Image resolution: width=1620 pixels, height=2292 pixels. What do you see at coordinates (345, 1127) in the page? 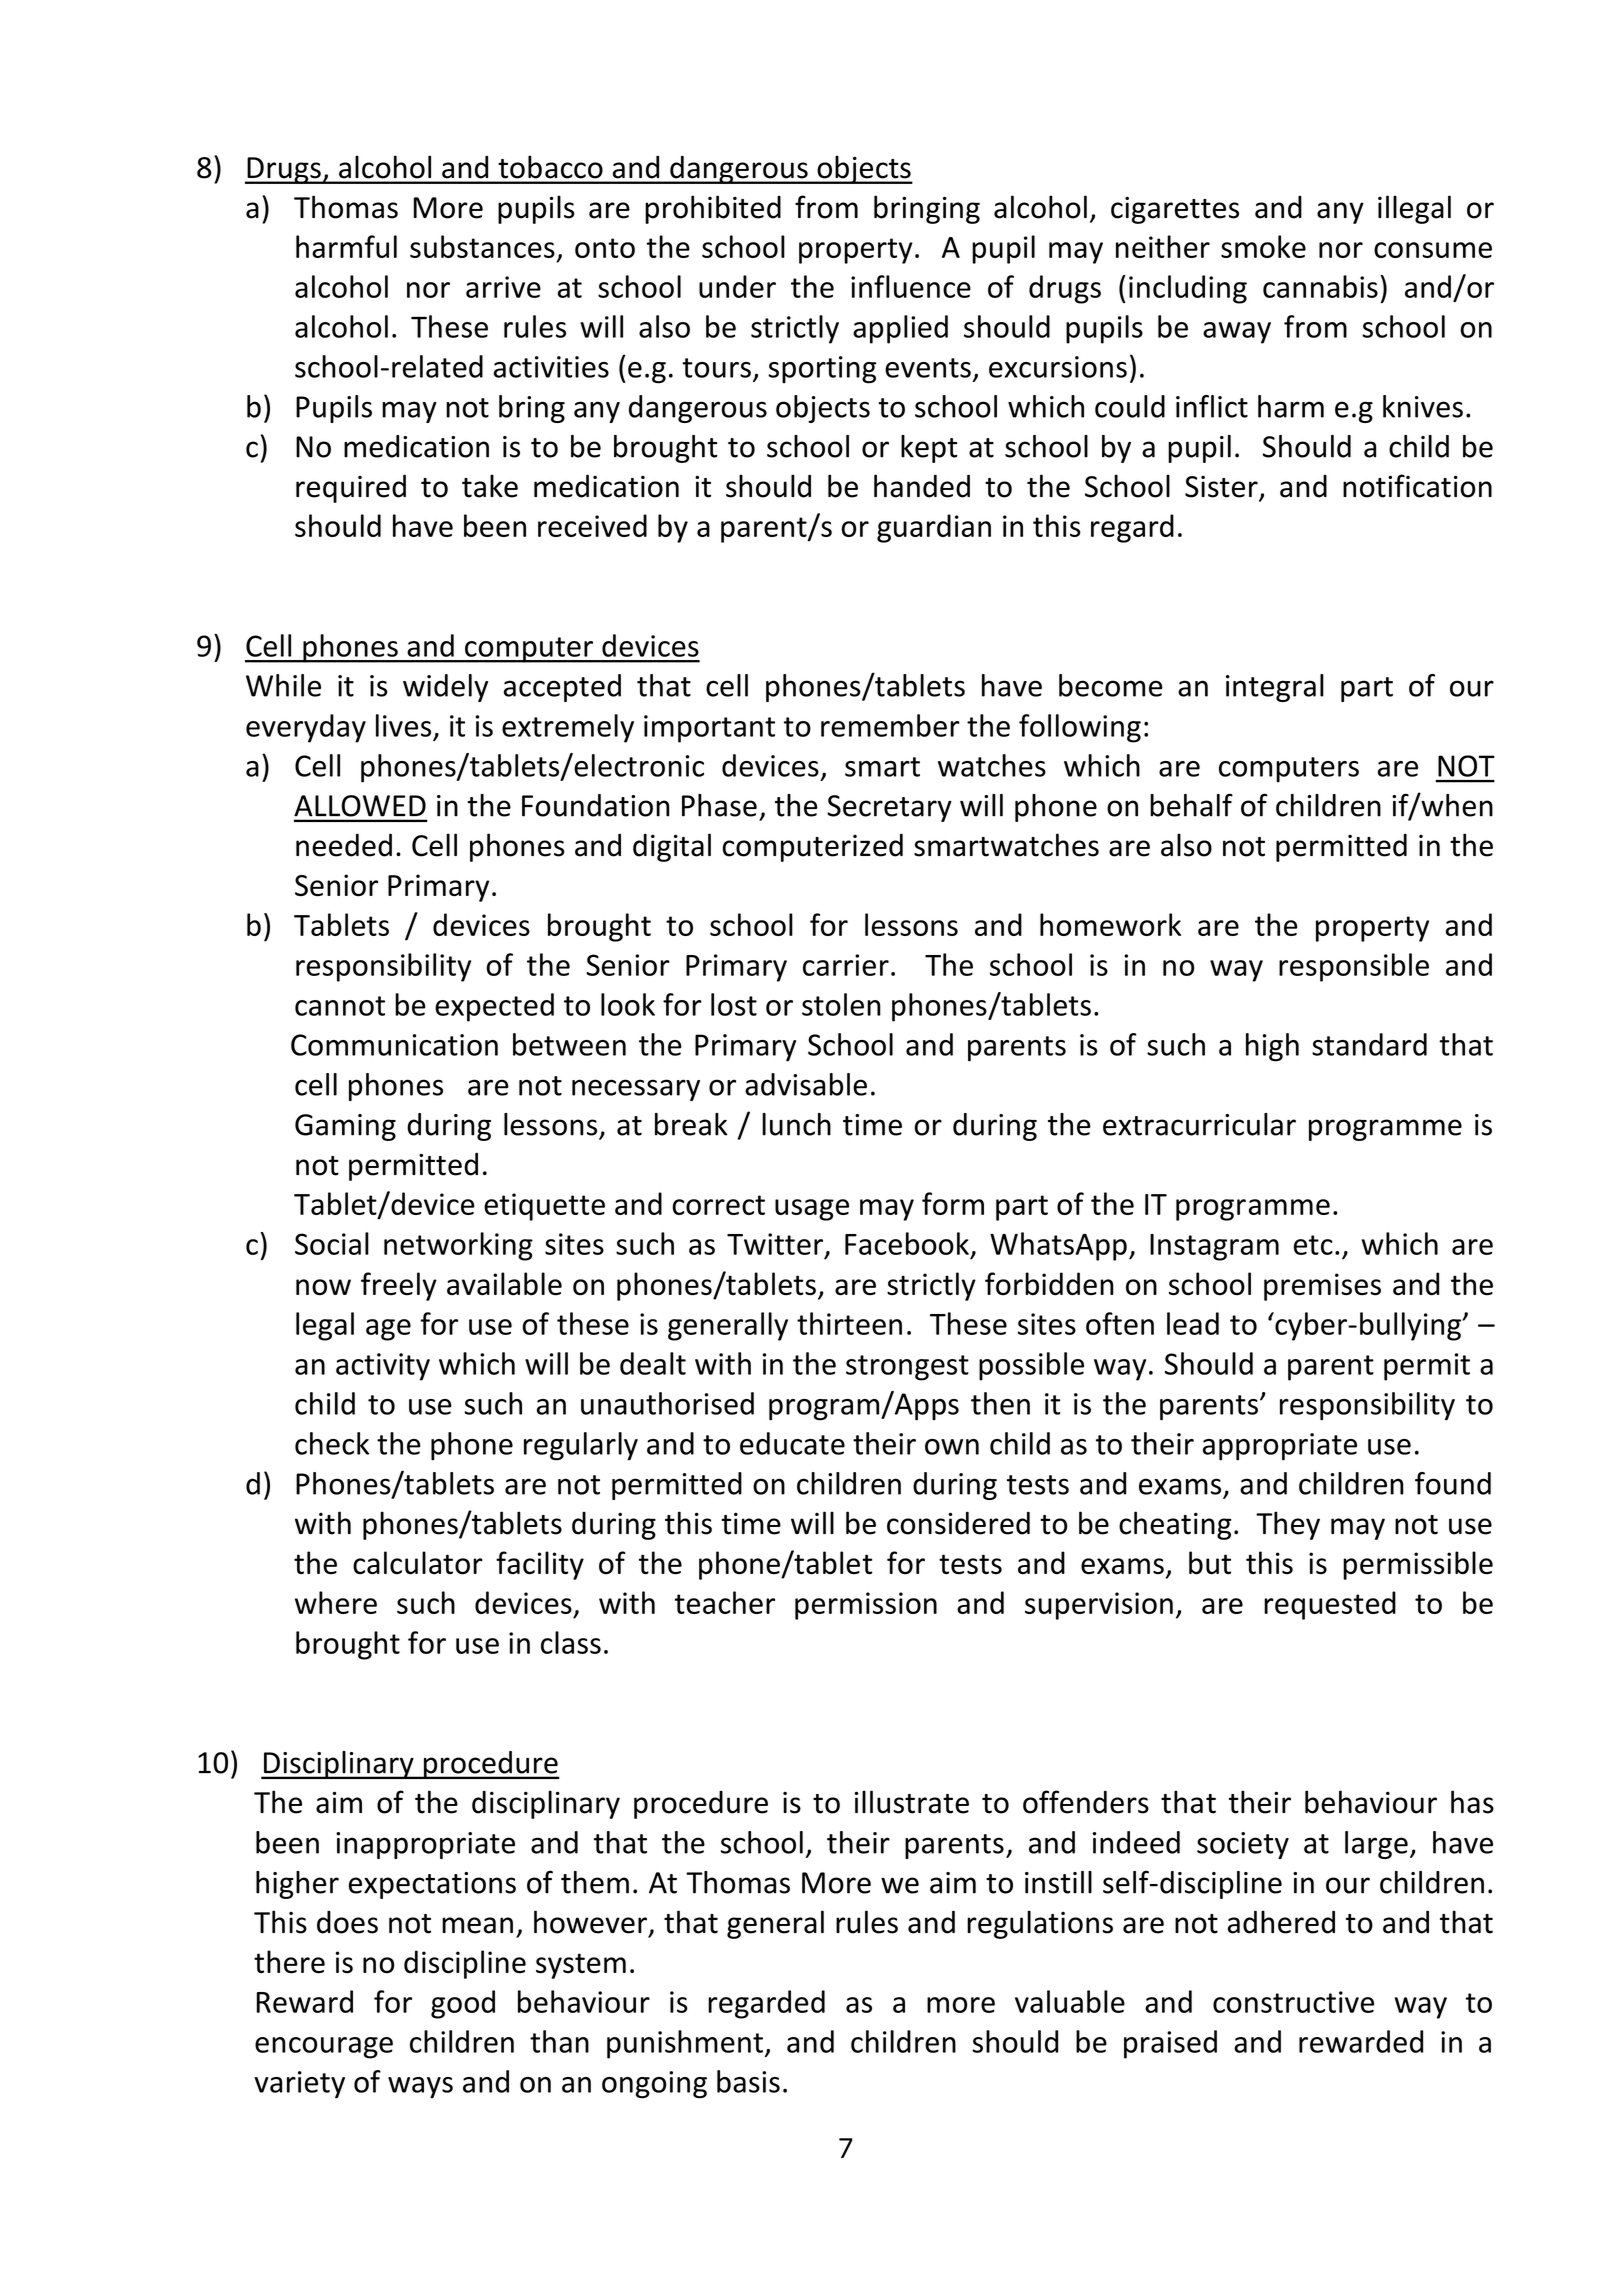
I see `Gaming` at bounding box center [345, 1127].
